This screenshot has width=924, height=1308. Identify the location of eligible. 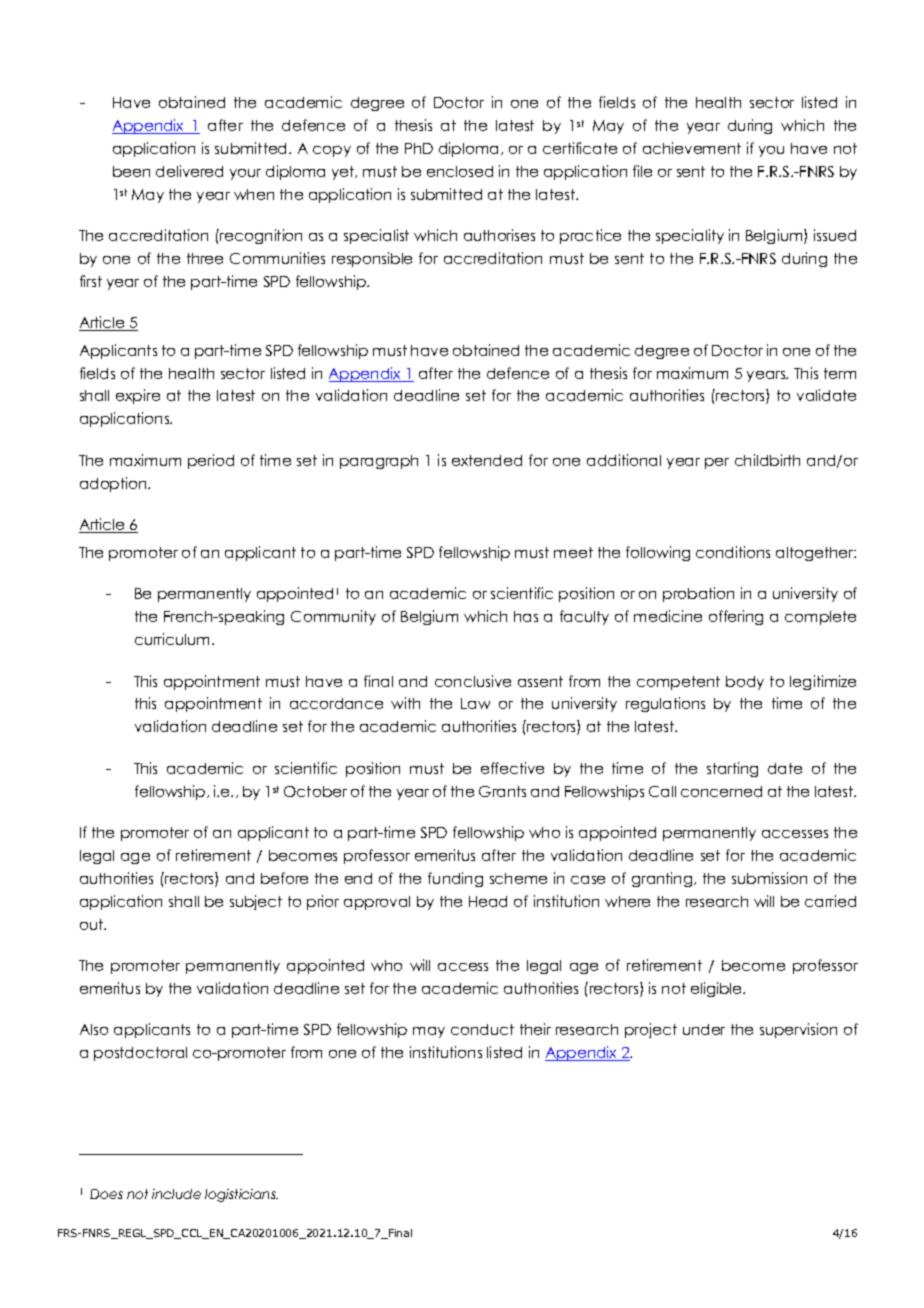
(717, 989).
